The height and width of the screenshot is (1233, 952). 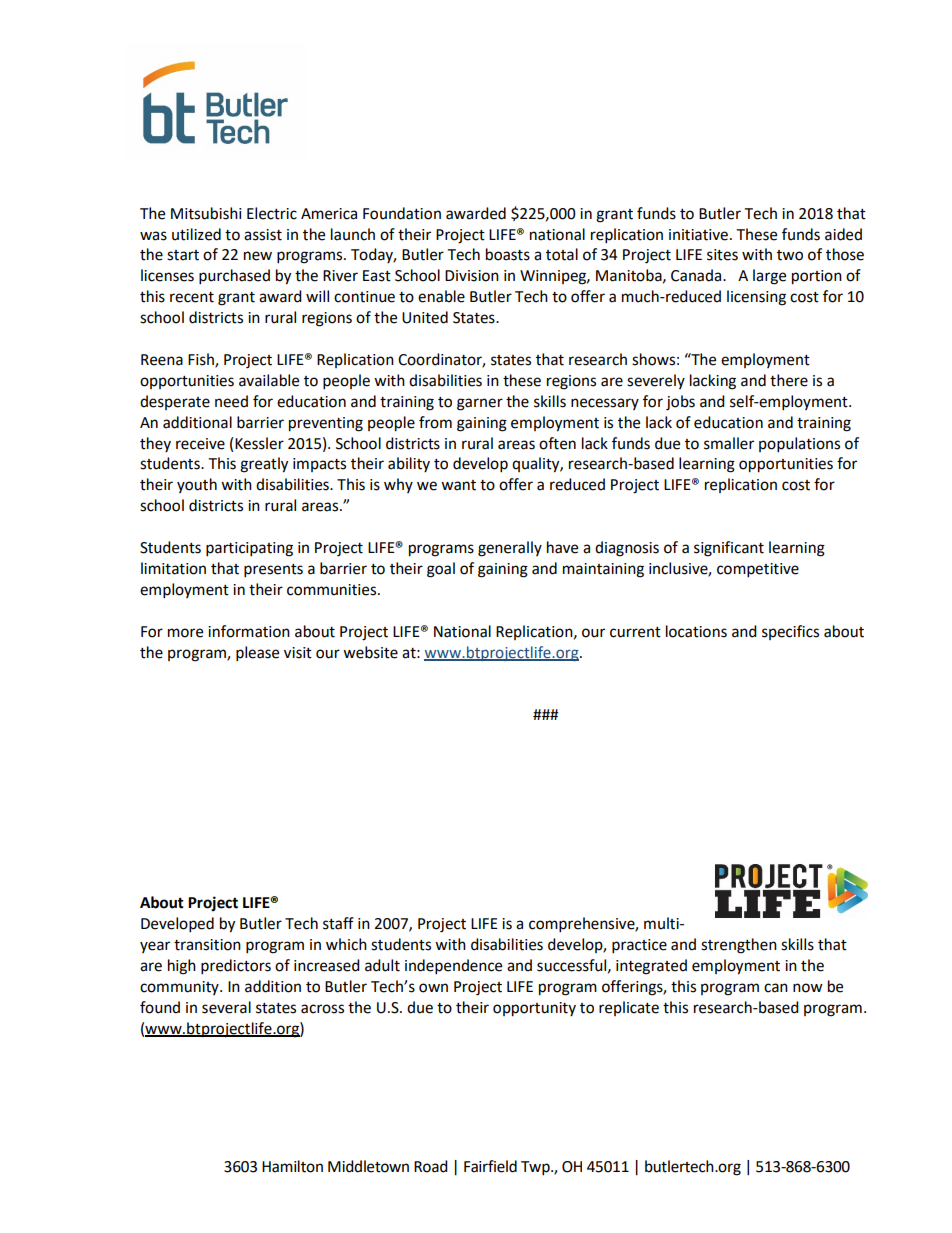 I want to click on assist, so click(x=263, y=235).
